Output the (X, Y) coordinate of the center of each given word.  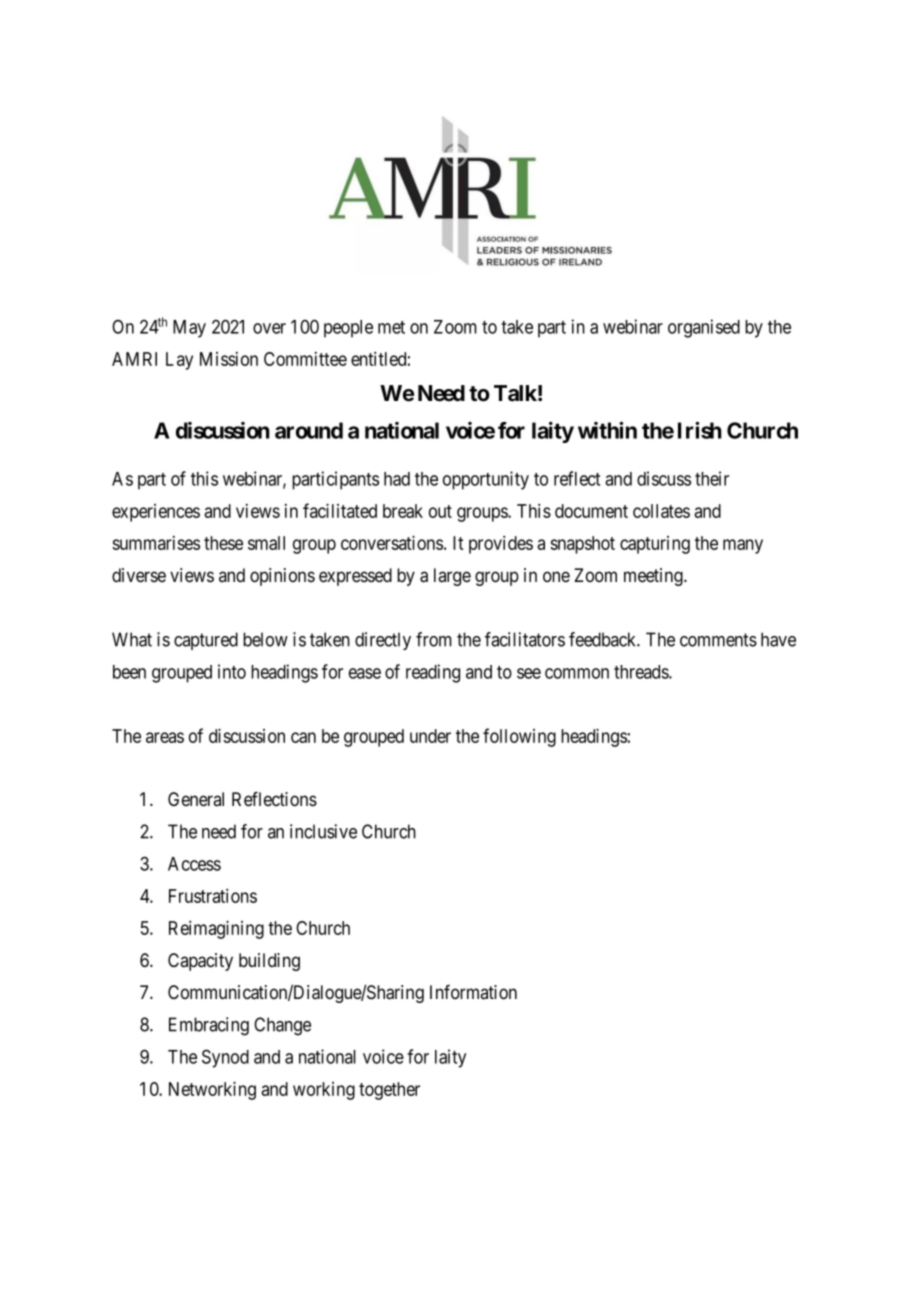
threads (642, 672)
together (389, 1091)
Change (282, 1026)
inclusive (323, 831)
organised (704, 328)
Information (473, 992)
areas (165, 737)
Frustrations (213, 896)
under (430, 736)
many (743, 546)
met (391, 327)
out (440, 511)
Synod (225, 1058)
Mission (229, 359)
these (223, 543)
